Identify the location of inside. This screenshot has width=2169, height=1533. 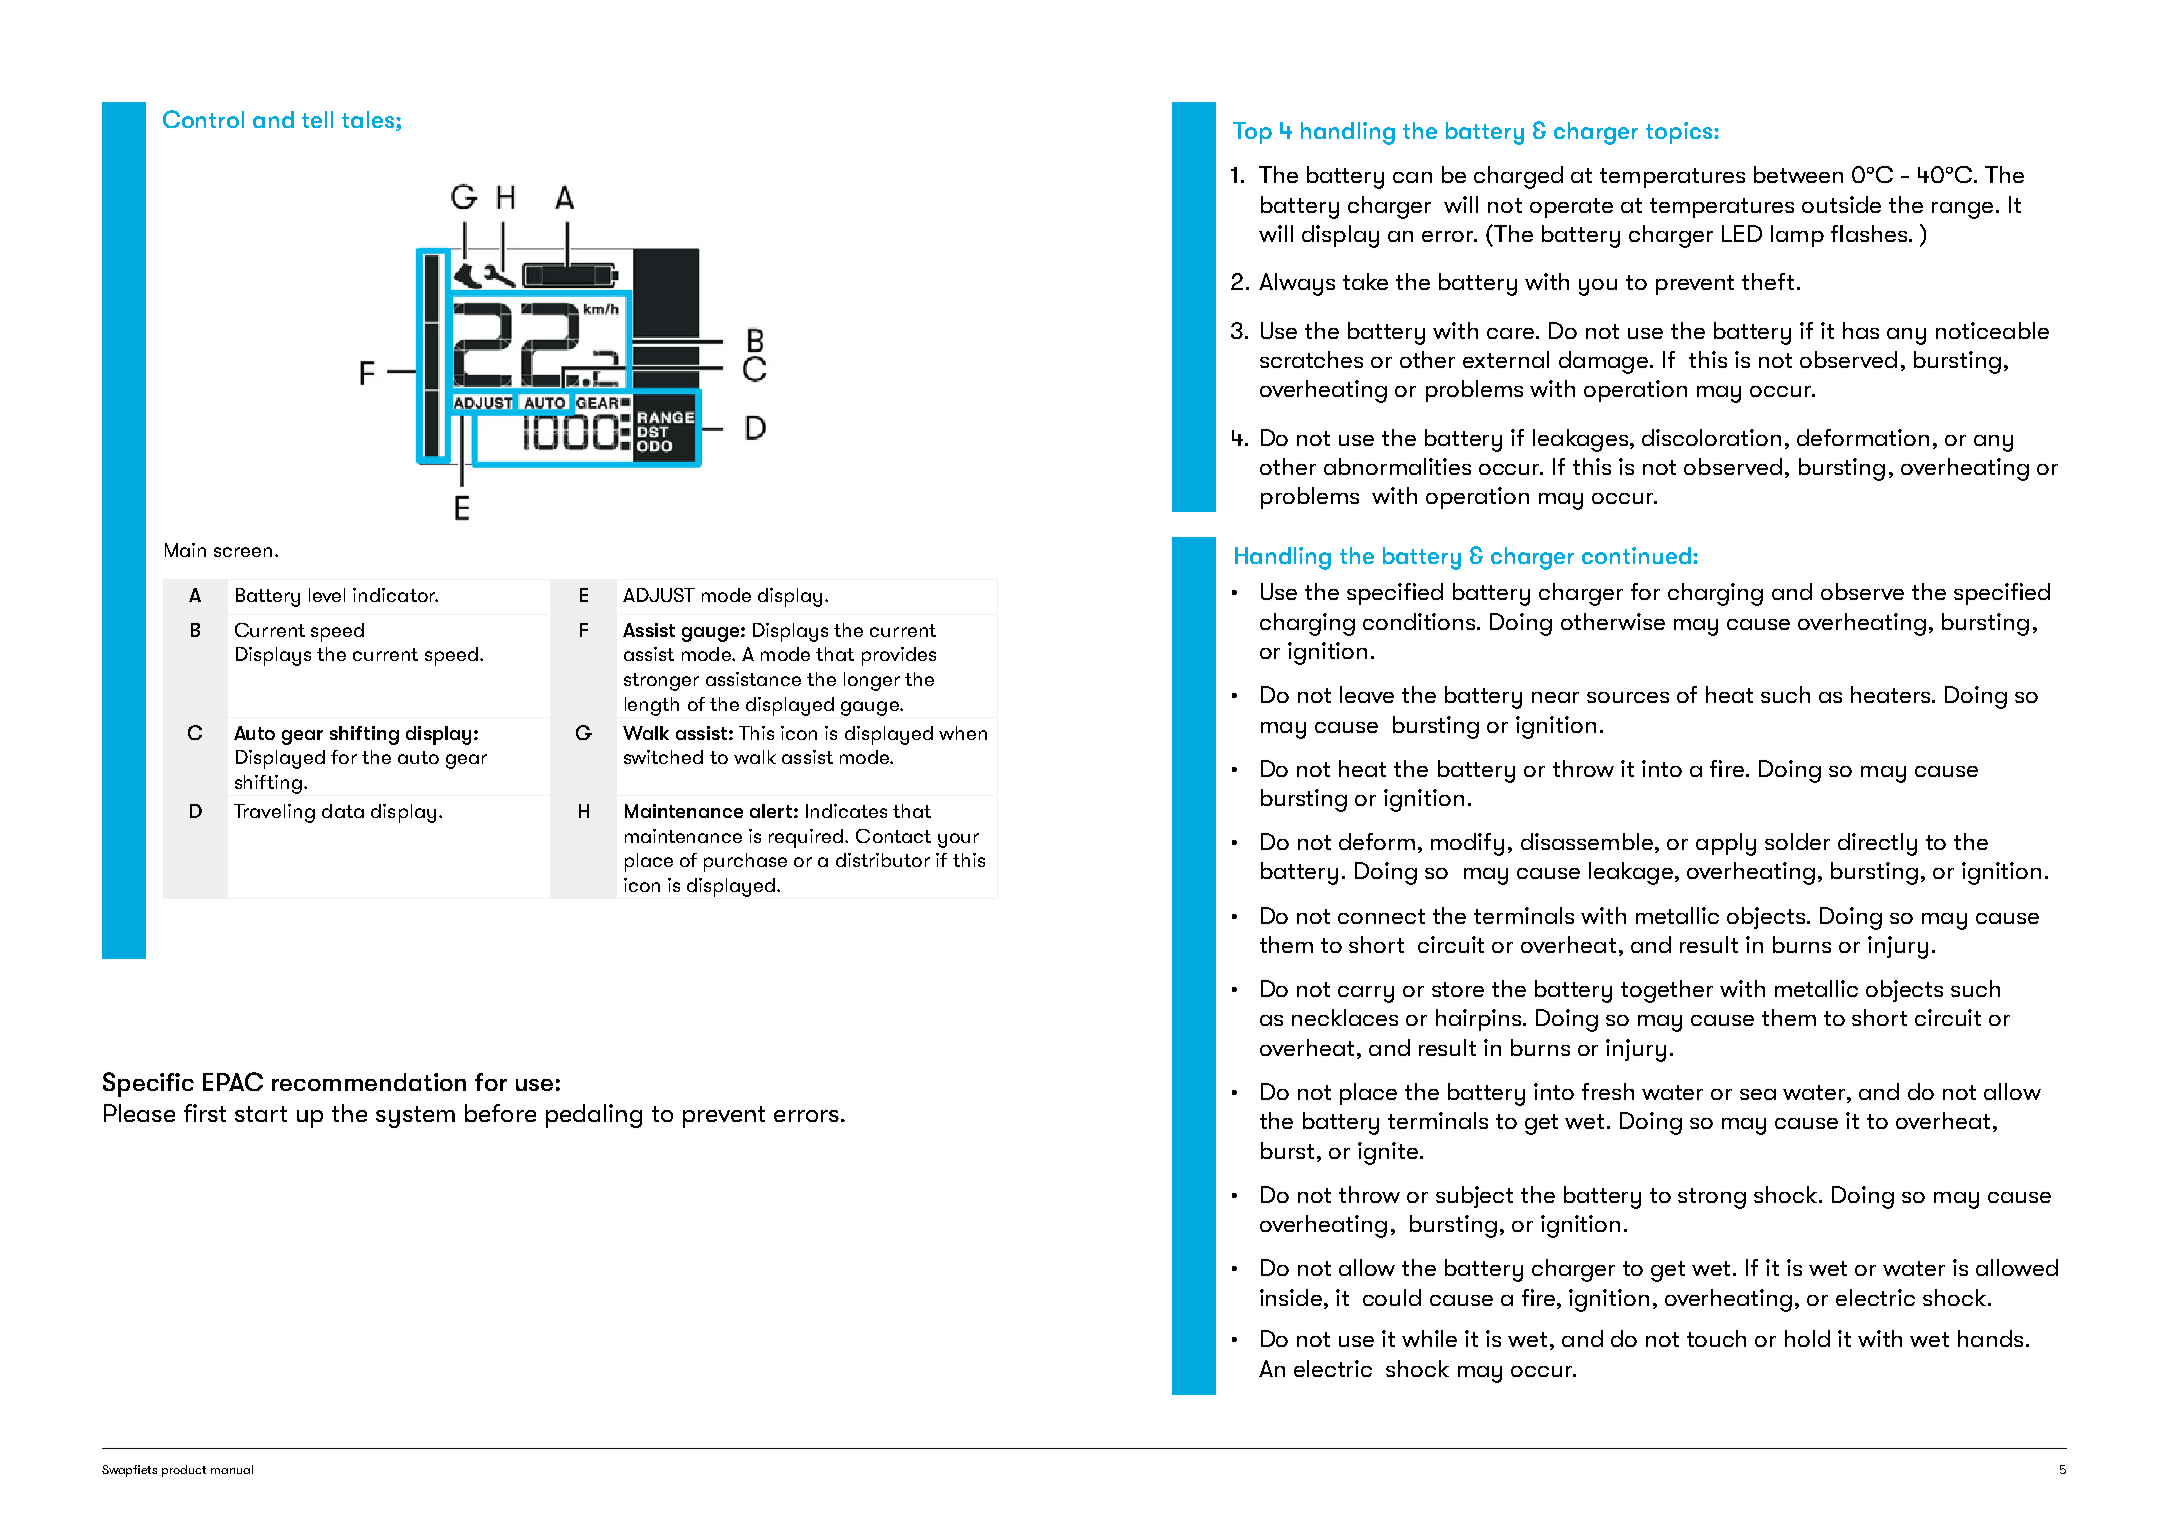
(1291, 1297).
